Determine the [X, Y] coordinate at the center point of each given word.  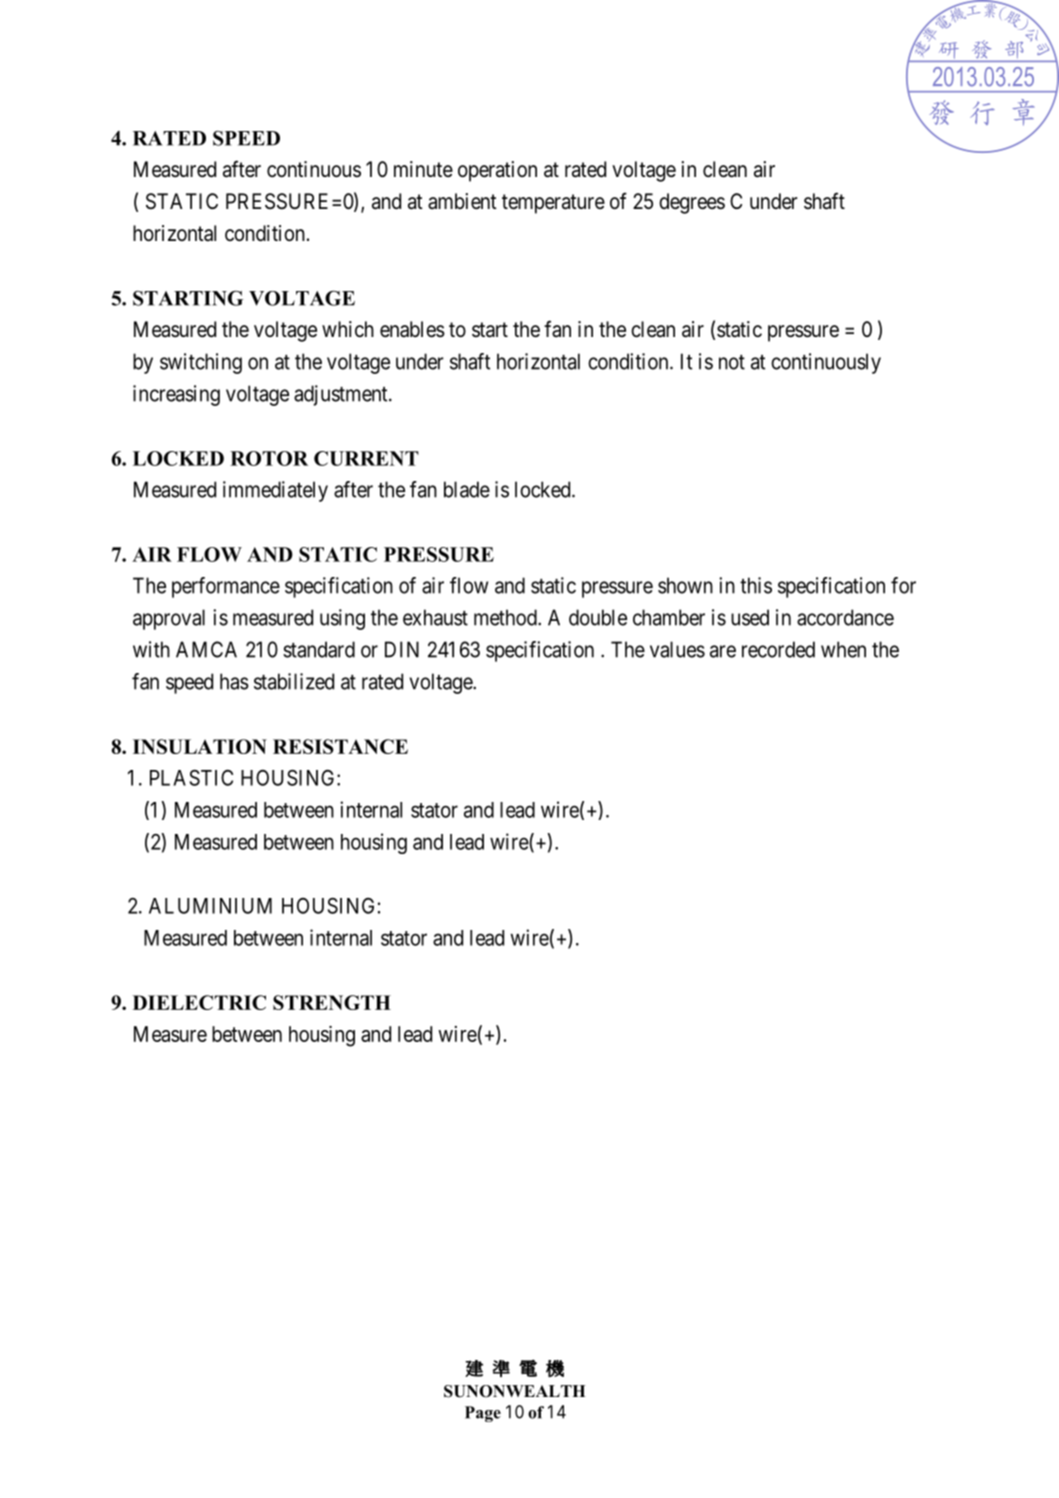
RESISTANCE [340, 746]
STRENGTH [332, 1002]
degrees [692, 203]
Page [483, 1414]
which [348, 329]
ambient [462, 201]
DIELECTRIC [199, 1002]
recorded [778, 649]
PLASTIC [191, 777]
